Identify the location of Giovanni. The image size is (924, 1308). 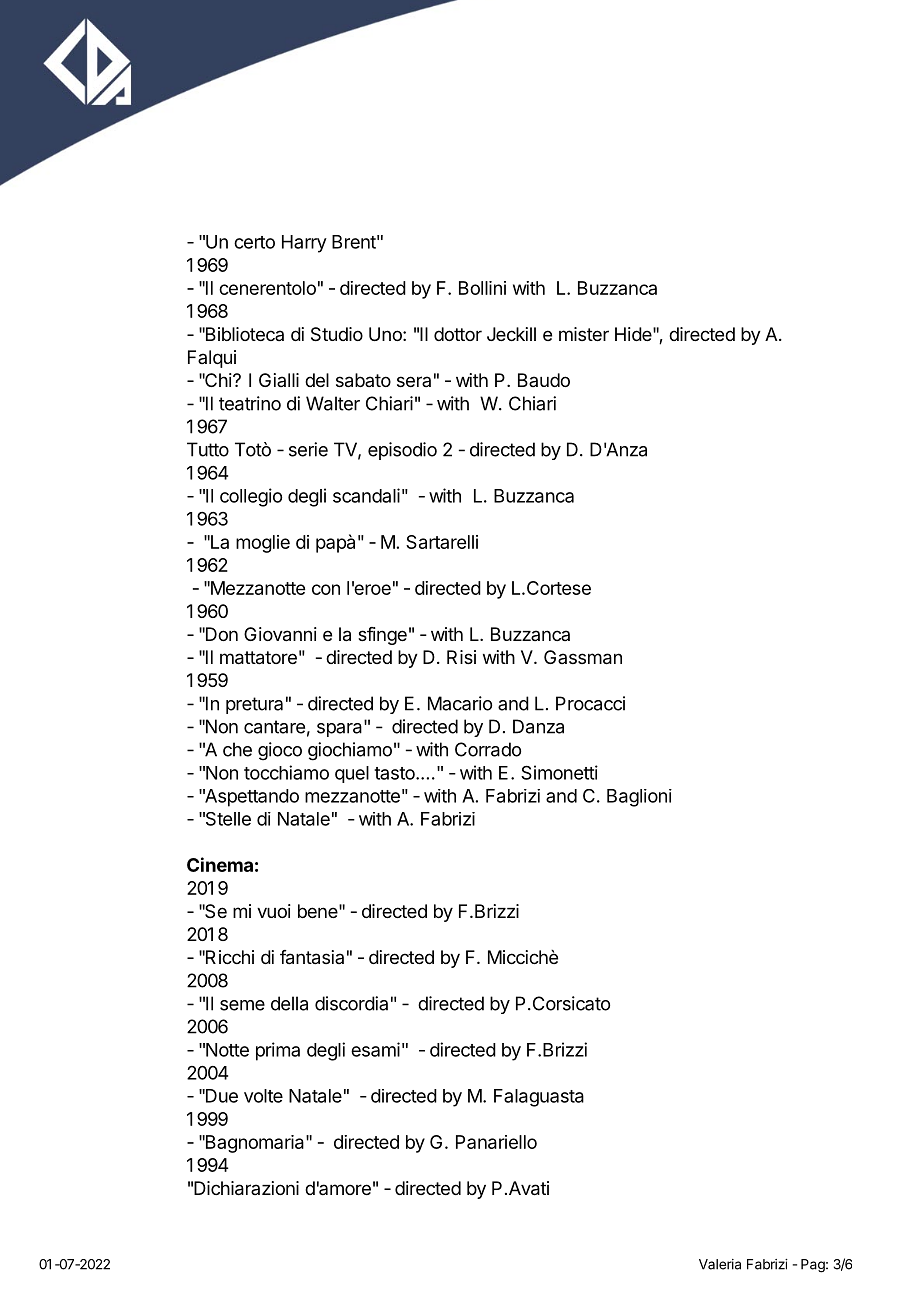
(280, 634).
